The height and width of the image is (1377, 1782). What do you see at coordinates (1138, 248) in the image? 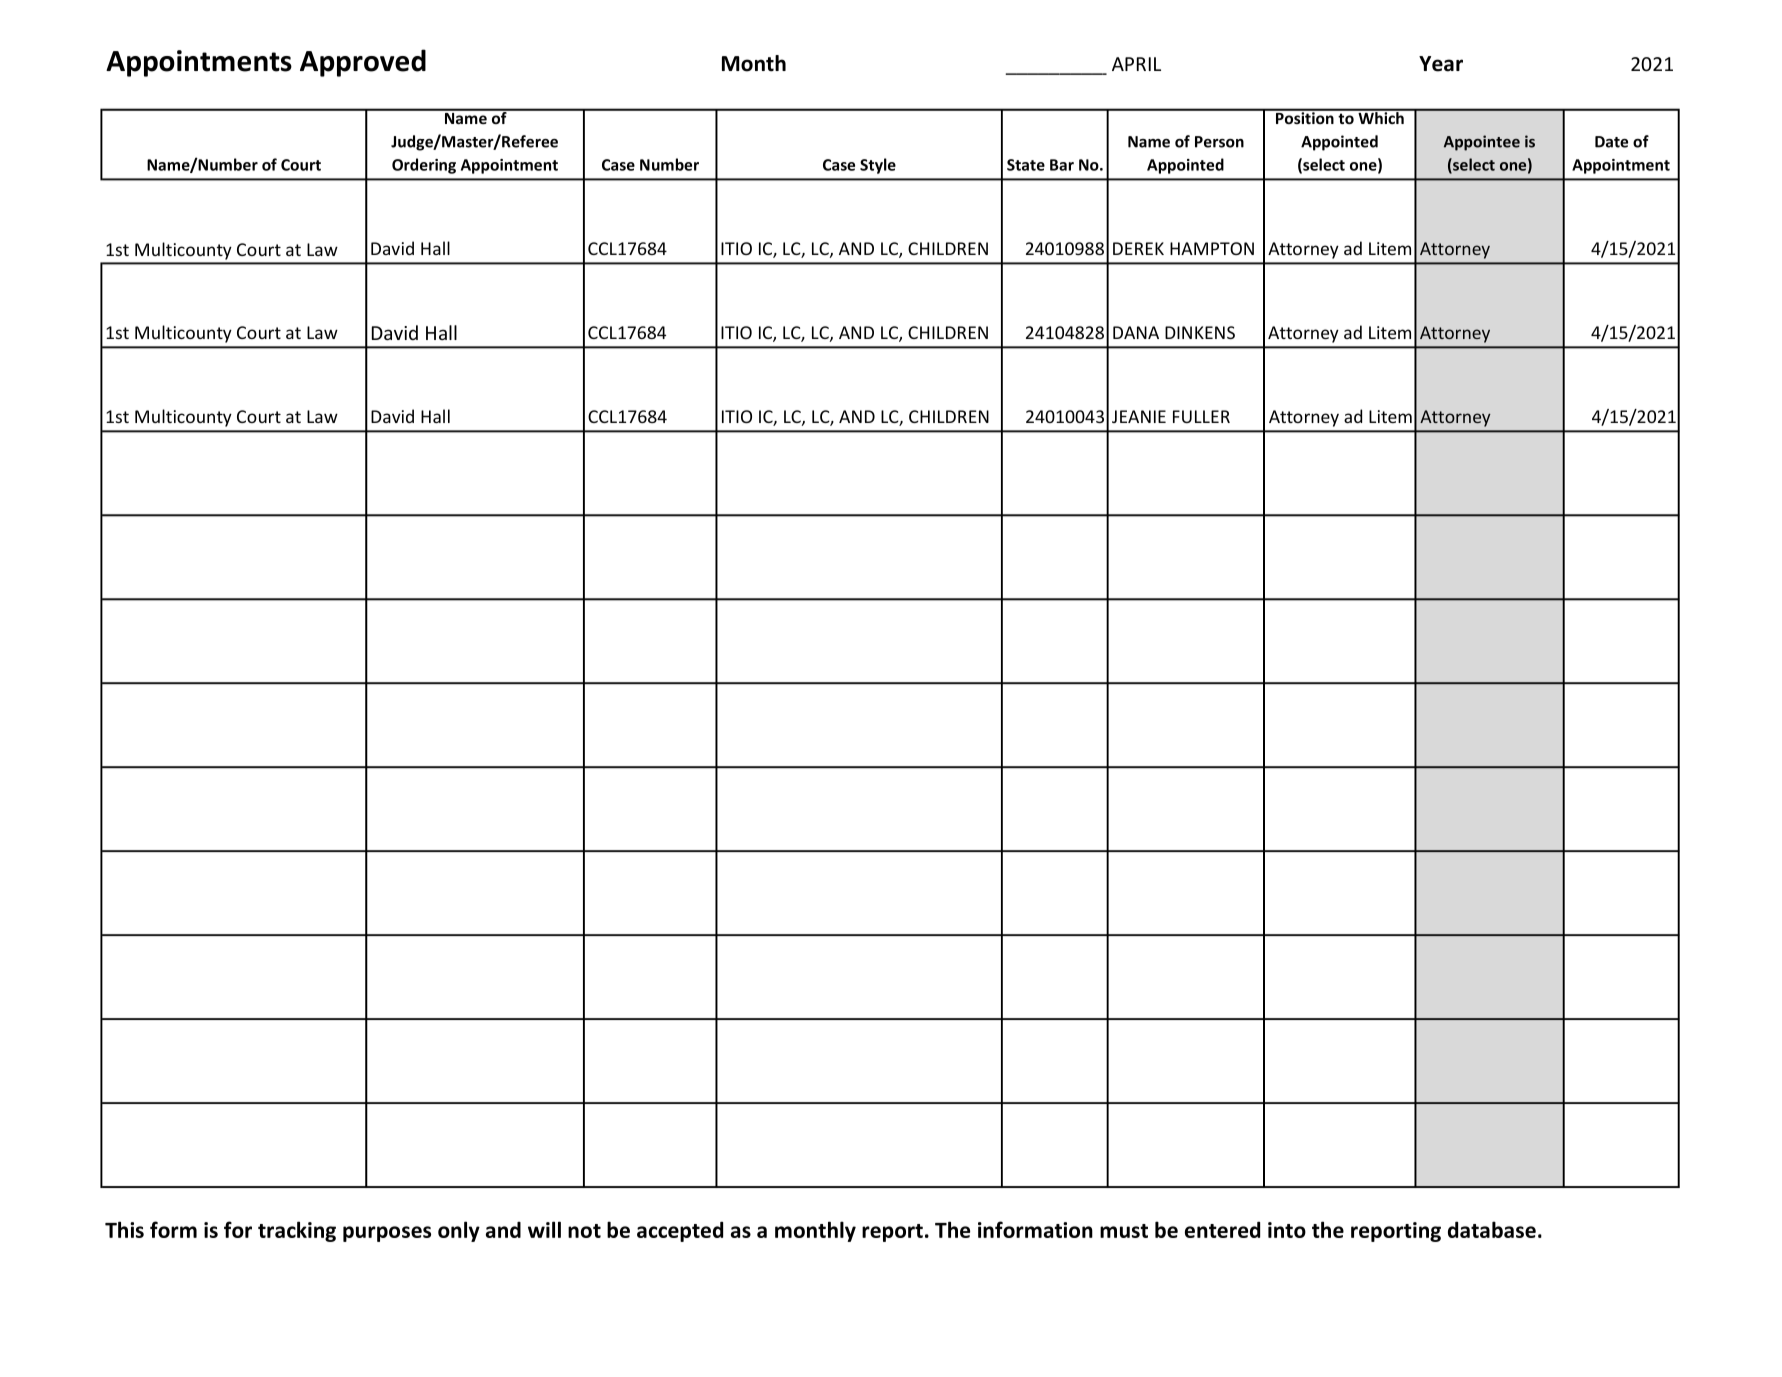
I see `DEREK` at bounding box center [1138, 248].
